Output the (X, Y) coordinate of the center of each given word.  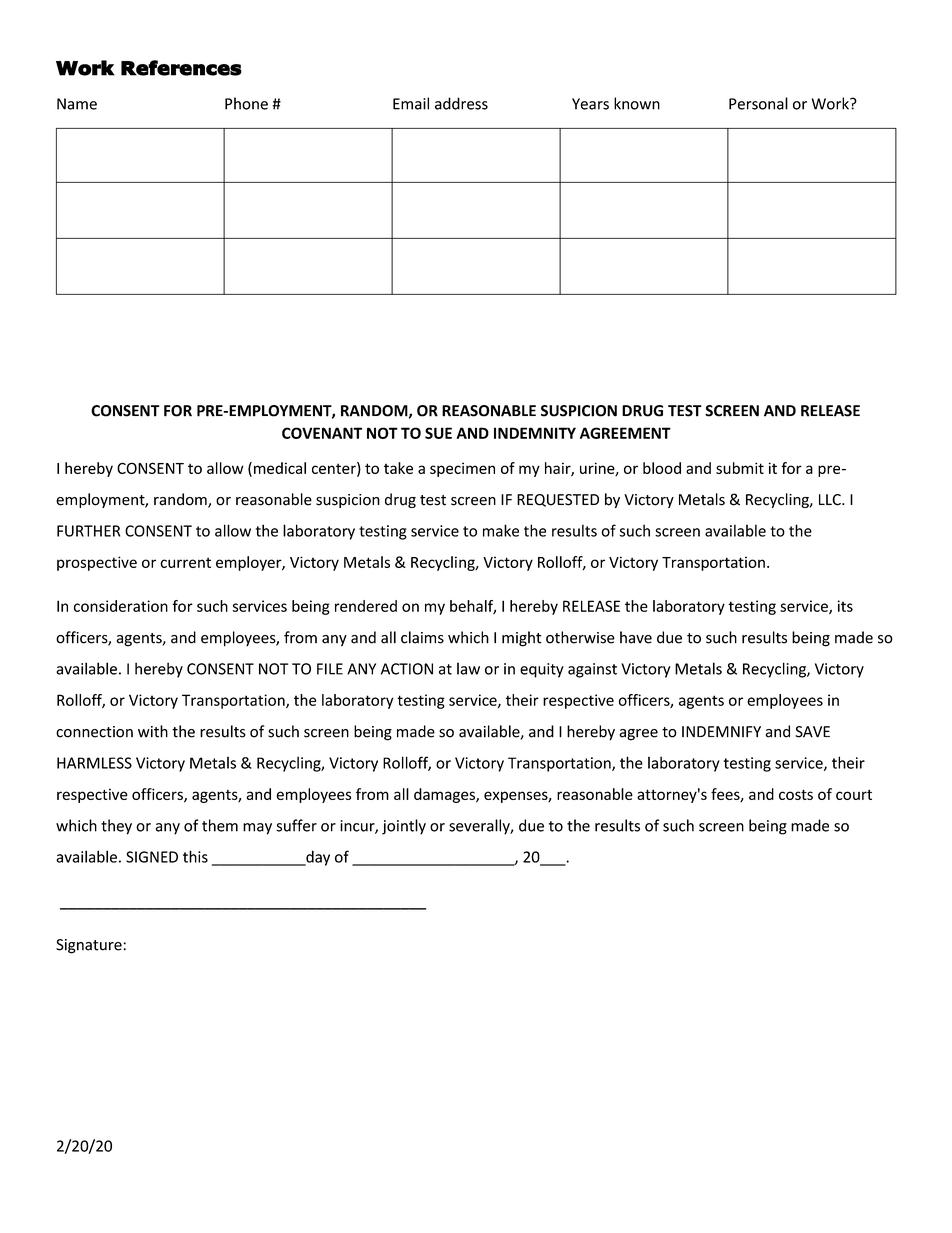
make (501, 530)
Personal (758, 103)
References (181, 68)
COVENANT (322, 433)
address (461, 103)
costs (796, 794)
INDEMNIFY (721, 732)
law (468, 668)
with (153, 731)
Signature (89, 946)
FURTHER (88, 531)
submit (740, 468)
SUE (438, 433)
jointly (404, 827)
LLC (831, 500)
